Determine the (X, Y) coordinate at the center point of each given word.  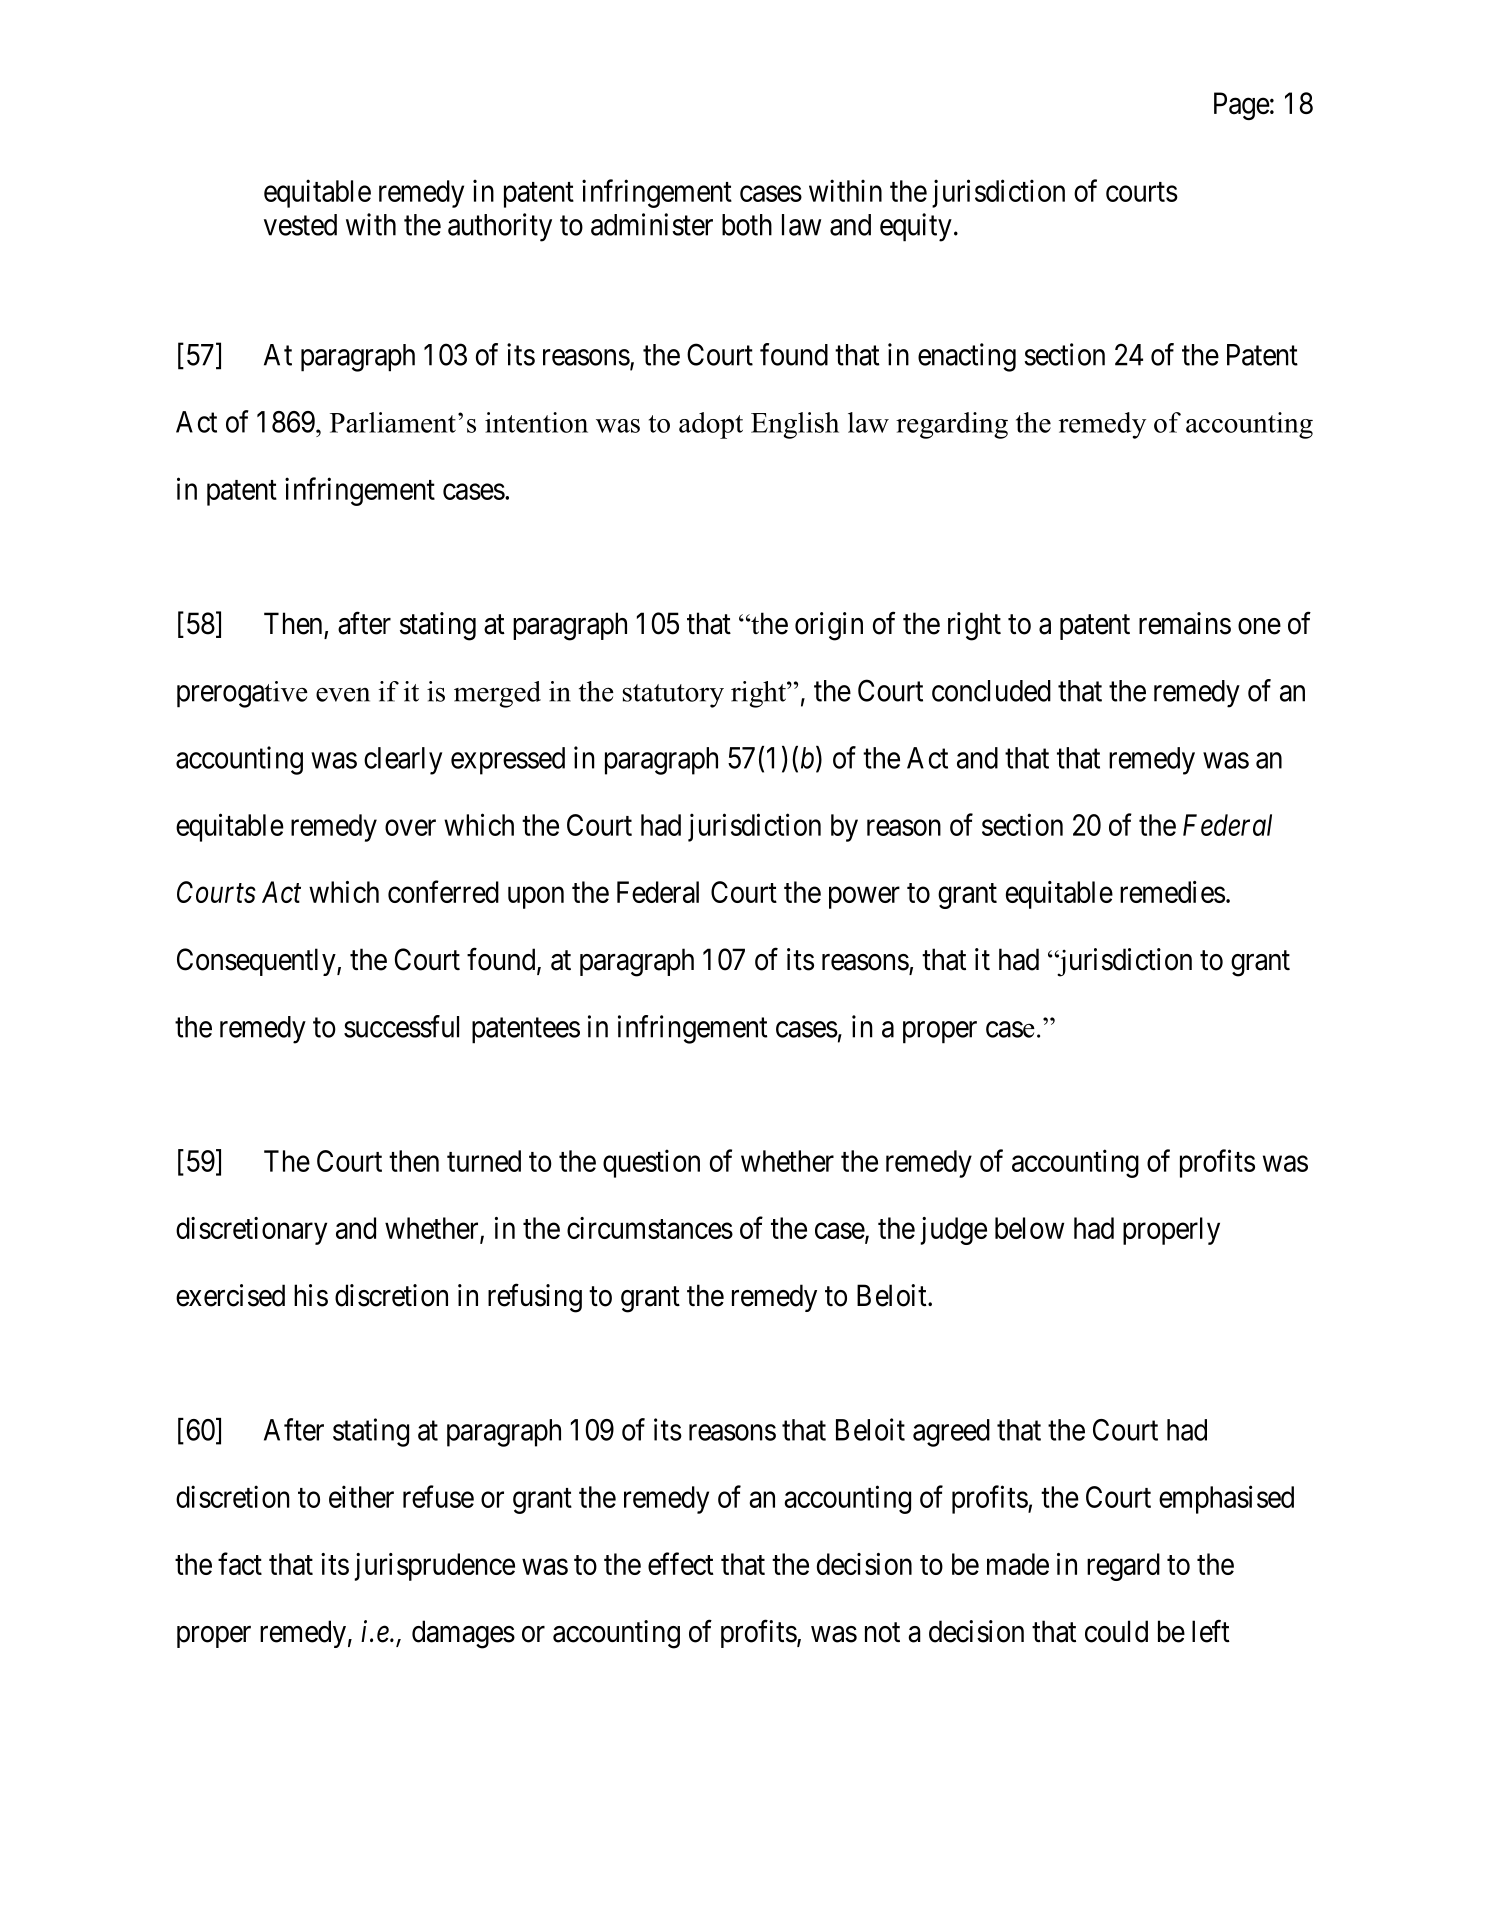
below (1029, 1228)
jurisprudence (434, 1567)
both (747, 225)
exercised (230, 1295)
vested (300, 225)
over (410, 828)
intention (536, 422)
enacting (967, 357)
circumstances (650, 1228)
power (864, 898)
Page (1242, 106)
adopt (711, 425)
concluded (991, 691)
